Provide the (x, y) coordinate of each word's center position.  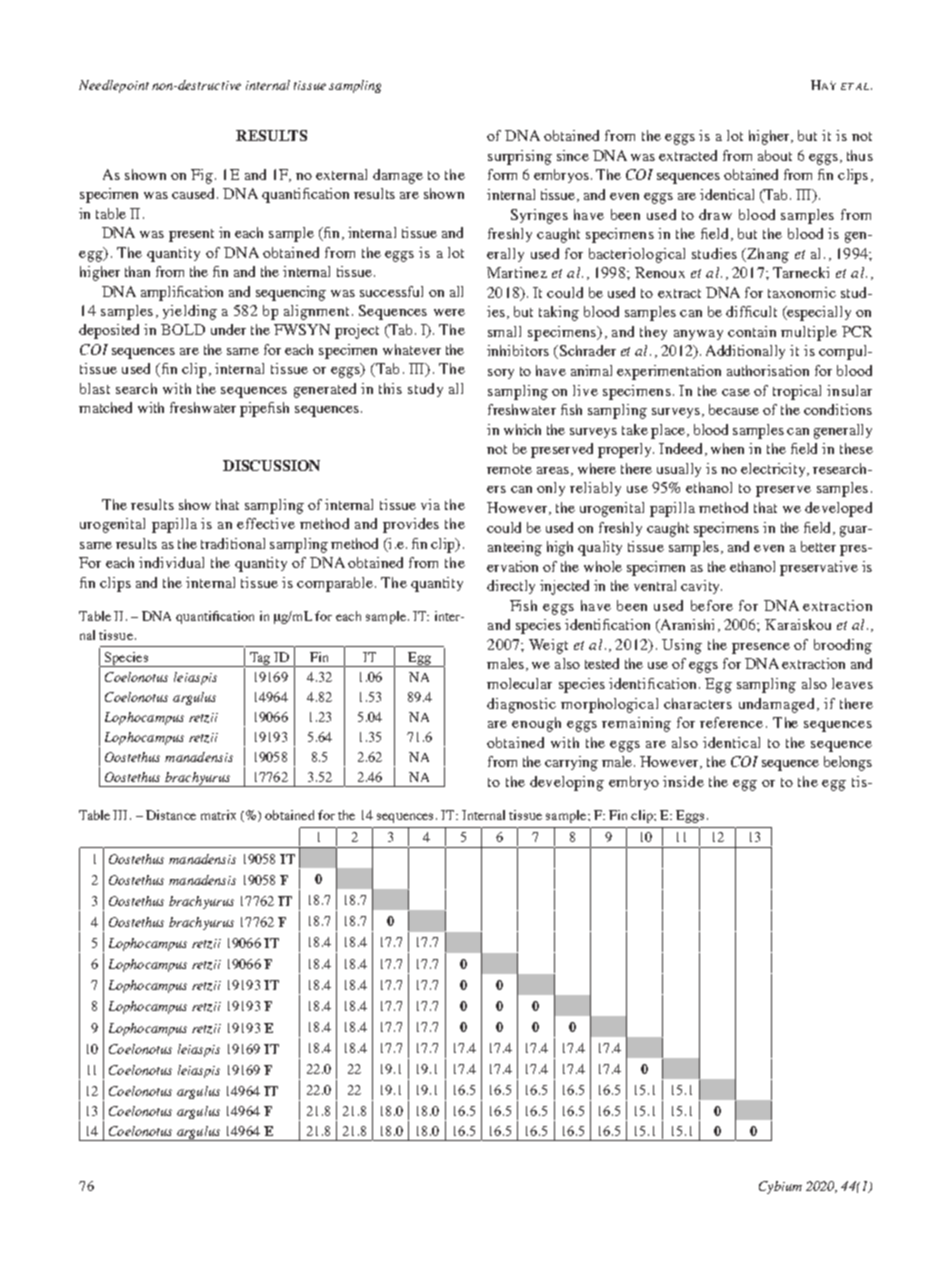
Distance (171, 815)
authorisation (768, 370)
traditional (233, 543)
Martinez (517, 272)
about (775, 155)
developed (838, 509)
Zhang (767, 255)
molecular (519, 683)
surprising (520, 157)
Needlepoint (114, 86)
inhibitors (518, 350)
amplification (182, 293)
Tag (260, 659)
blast (95, 388)
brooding (843, 646)
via (430, 504)
